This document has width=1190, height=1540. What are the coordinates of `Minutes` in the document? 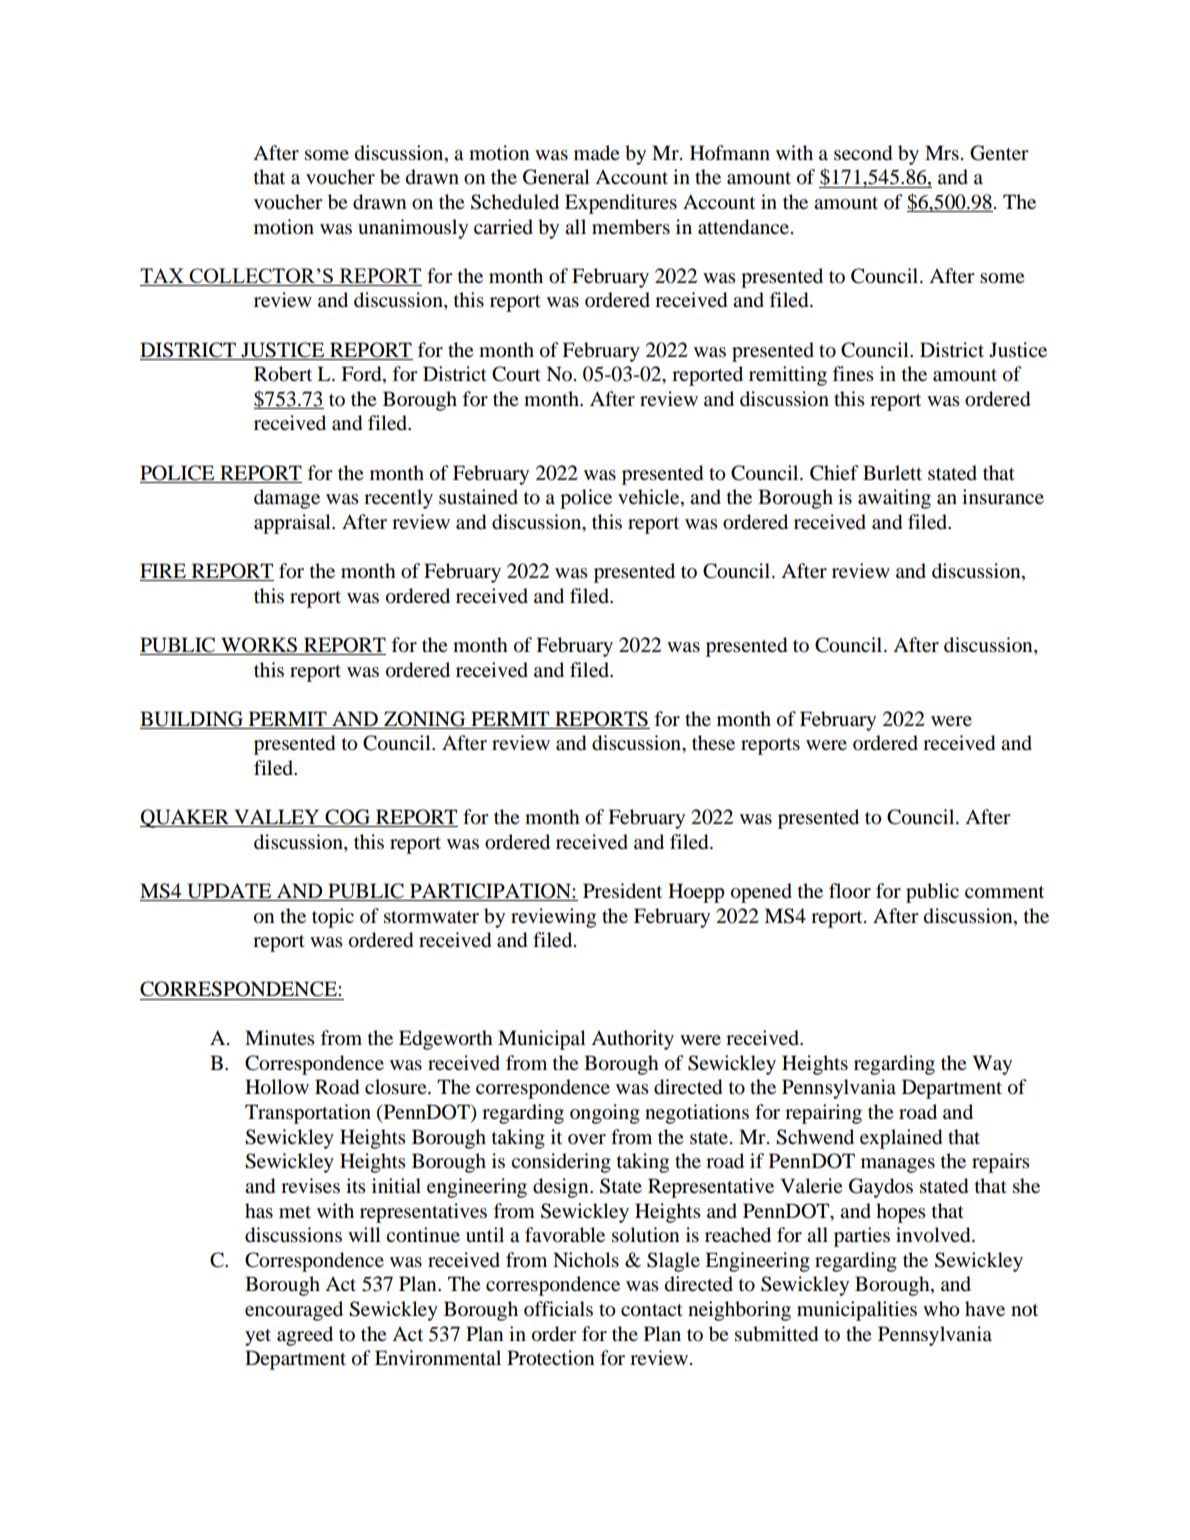 It's located at (280, 1037).
